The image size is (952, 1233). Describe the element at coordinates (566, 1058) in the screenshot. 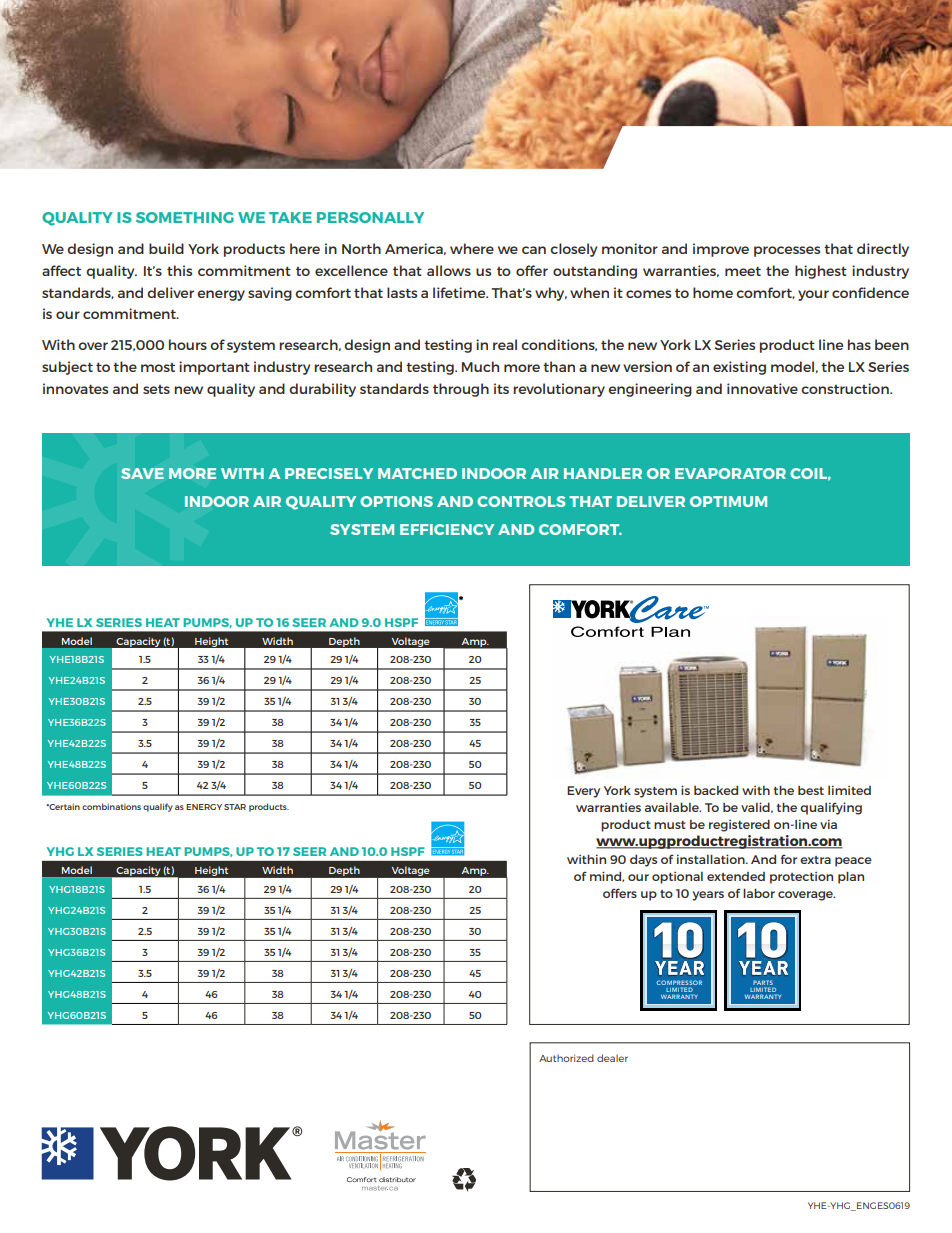

I see `Authorized` at that location.
